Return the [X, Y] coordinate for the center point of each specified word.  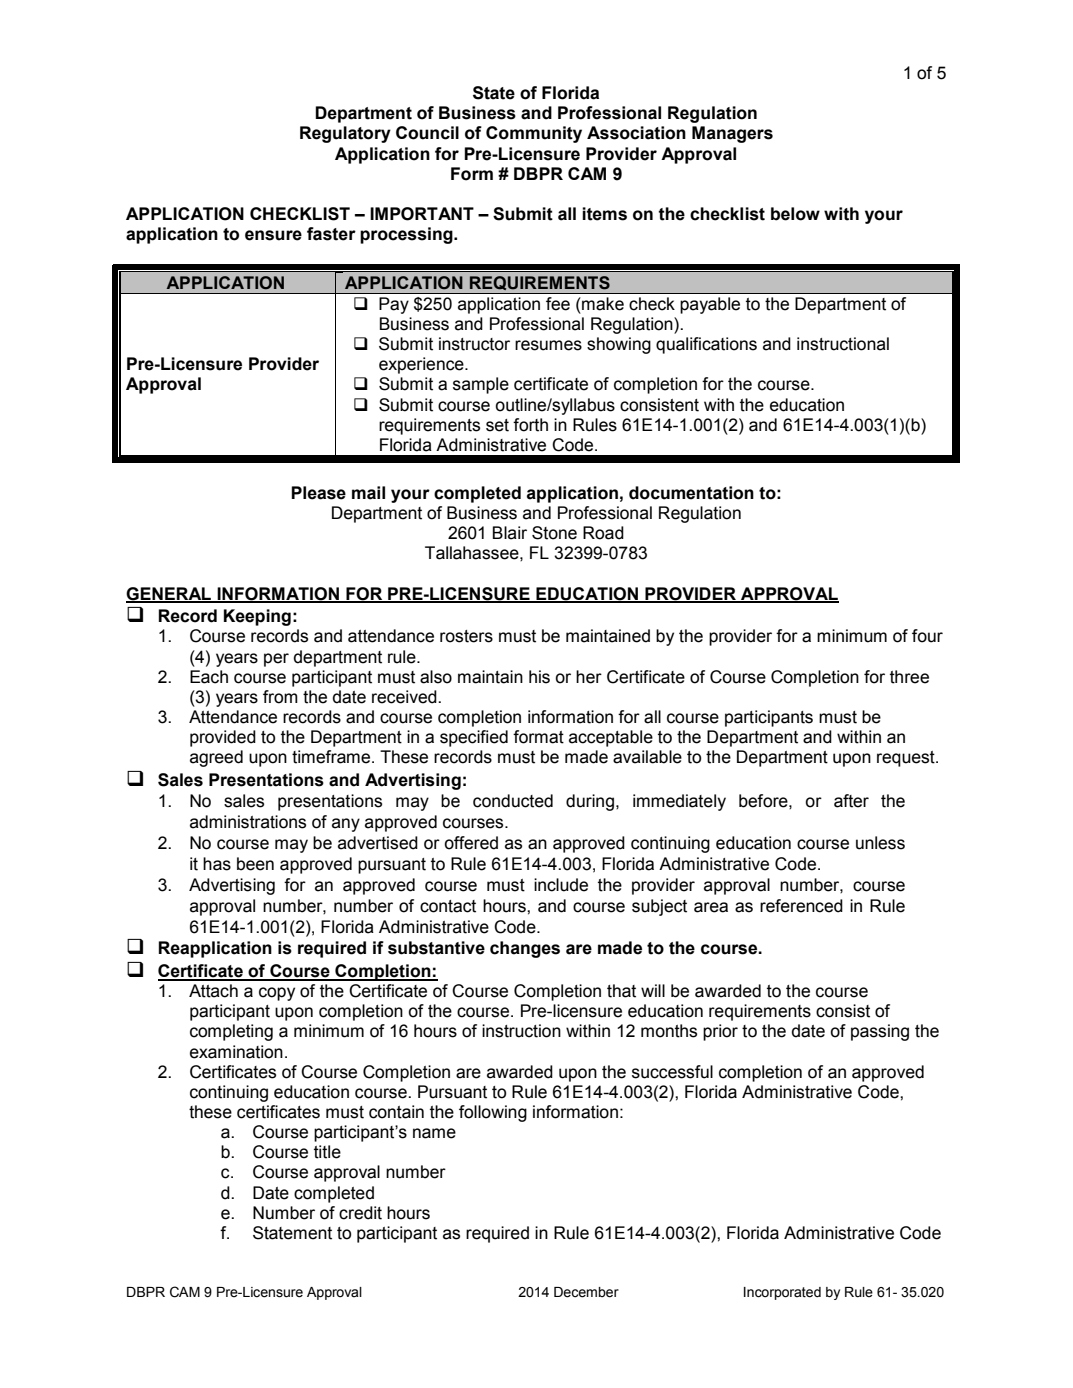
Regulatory [345, 134]
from [280, 697]
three [909, 677]
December [586, 1292]
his [539, 677]
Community [534, 134]
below [795, 214]
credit [360, 1213]
